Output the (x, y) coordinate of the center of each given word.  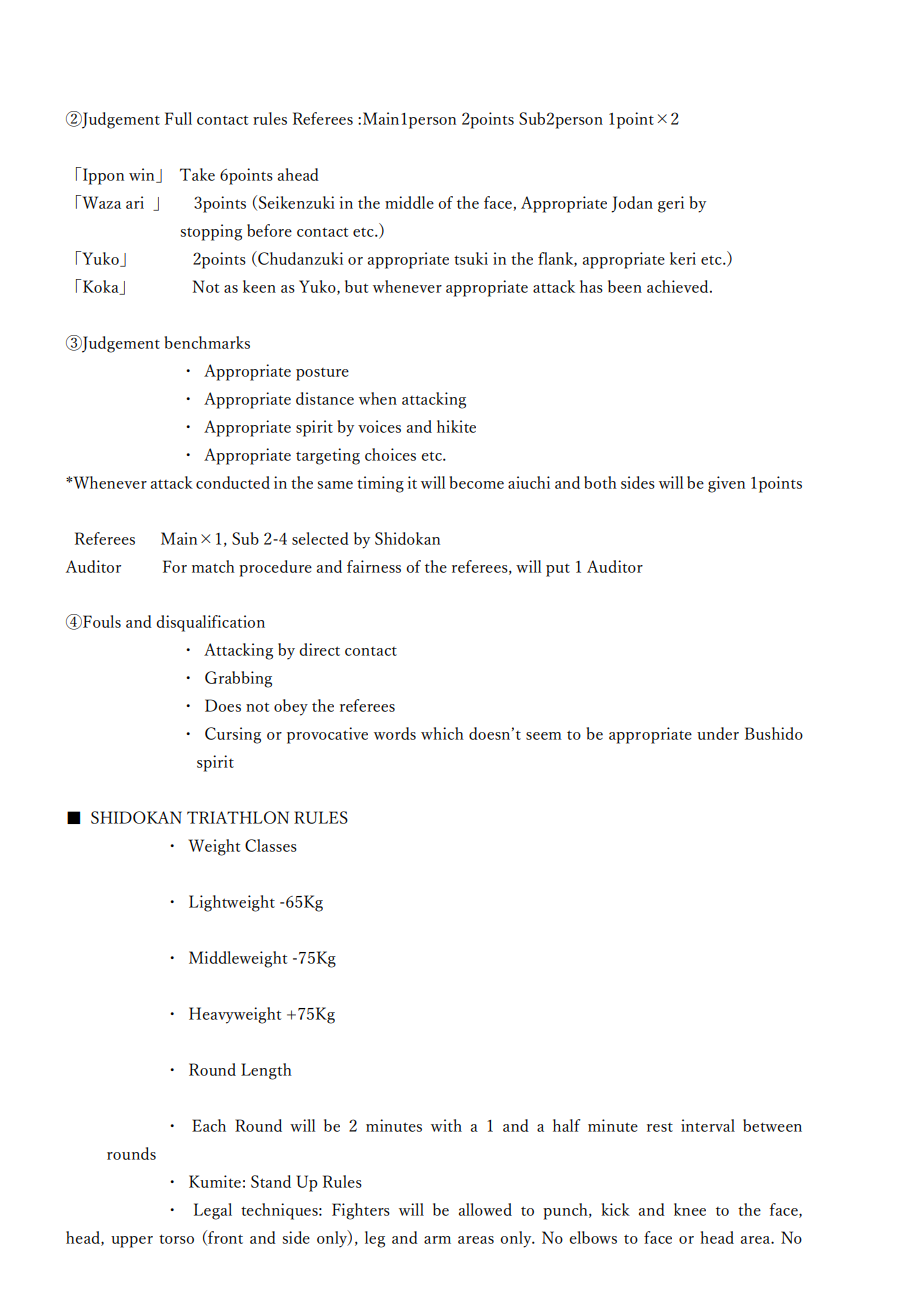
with (446, 1125)
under (718, 733)
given (726, 484)
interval (708, 1125)
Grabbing (238, 679)
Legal (213, 1211)
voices (379, 426)
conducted (233, 482)
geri (671, 204)
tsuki (471, 258)
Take (197, 174)
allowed (485, 1209)
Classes (271, 845)
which (442, 733)
